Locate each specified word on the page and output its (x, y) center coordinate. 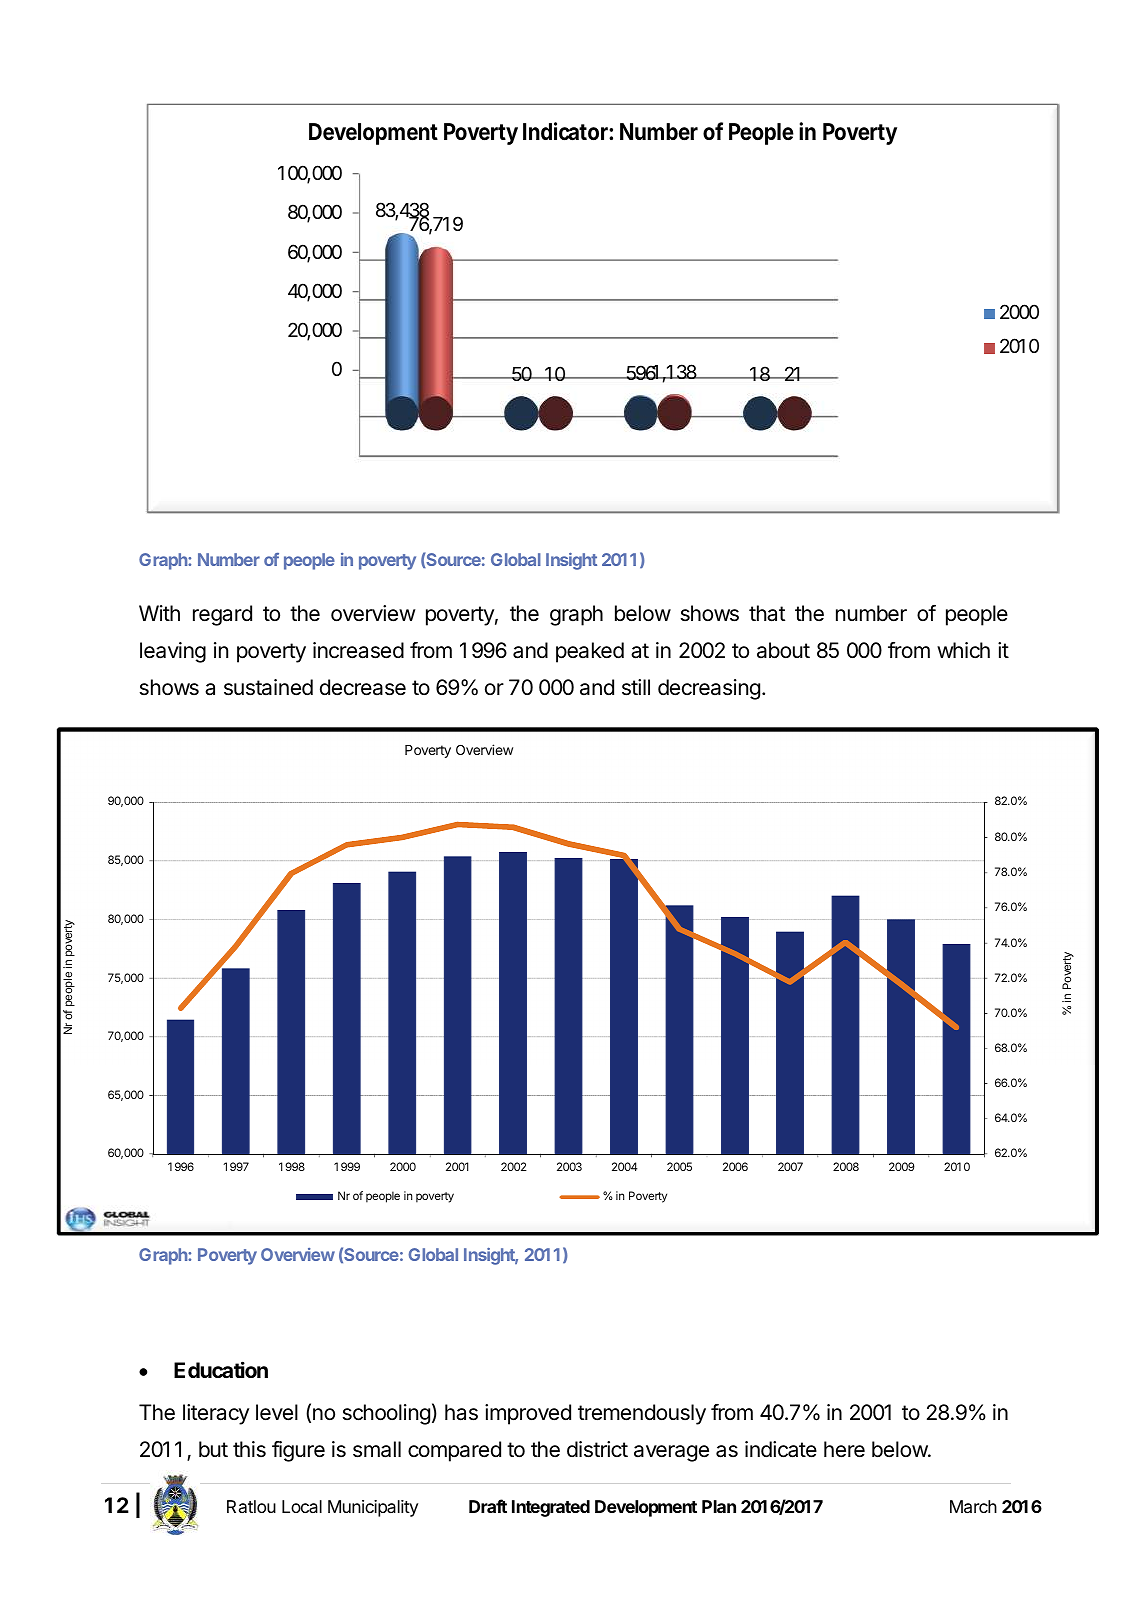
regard (222, 615)
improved (528, 1414)
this (249, 1449)
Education (221, 1369)
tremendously (642, 1414)
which (963, 650)
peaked (590, 652)
